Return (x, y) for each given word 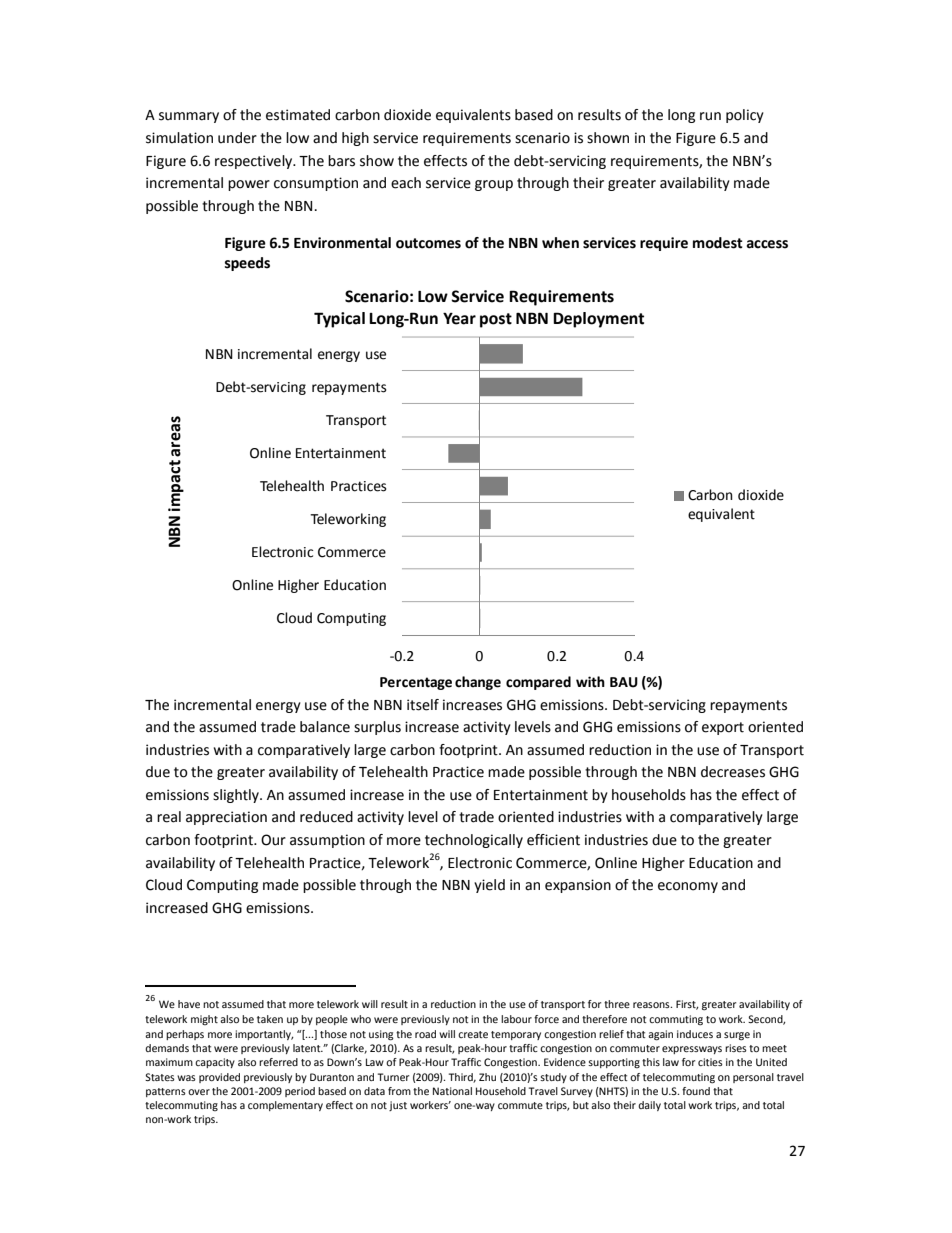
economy (688, 887)
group (494, 185)
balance (325, 727)
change (478, 683)
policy (745, 116)
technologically (474, 841)
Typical (339, 320)
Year (459, 318)
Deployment (598, 320)
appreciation (226, 818)
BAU (624, 682)
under (237, 138)
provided (219, 1078)
